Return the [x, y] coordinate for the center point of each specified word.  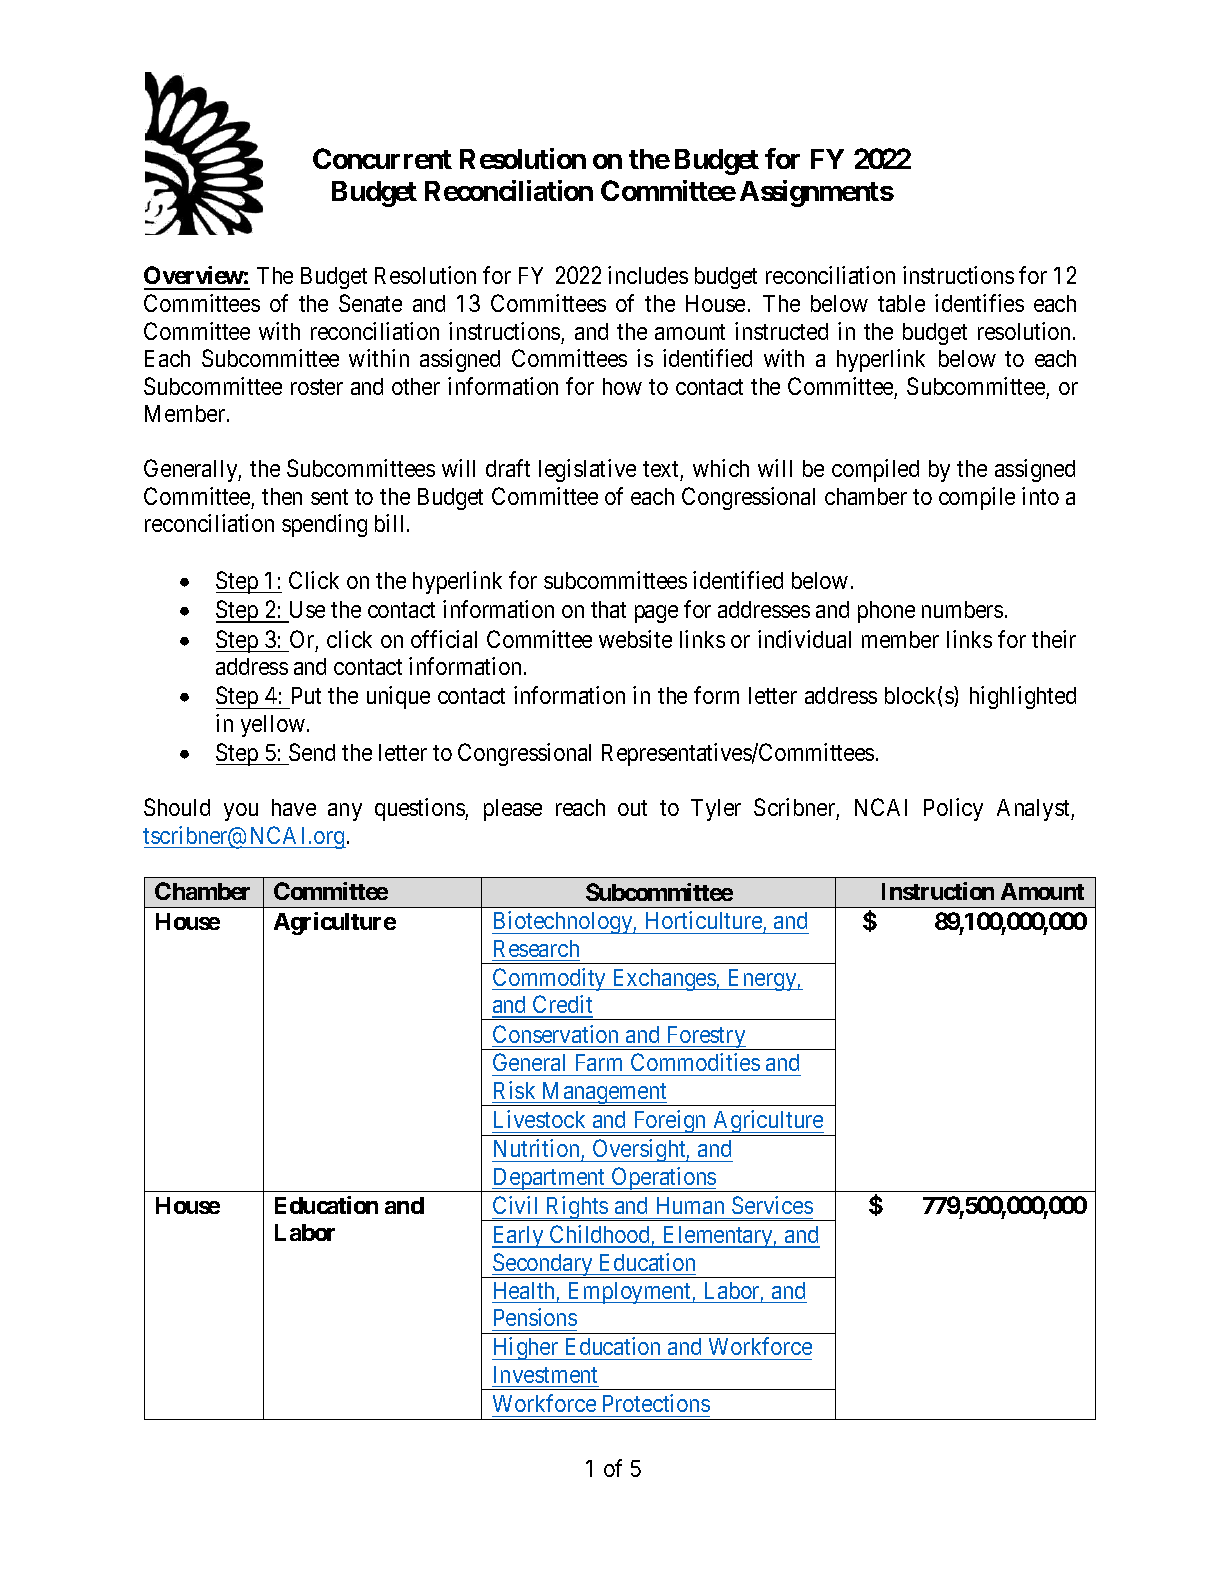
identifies [979, 303]
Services [772, 1205]
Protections [656, 1403]
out [632, 808]
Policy [953, 809]
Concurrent [382, 158]
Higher [526, 1348]
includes [648, 275]
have [294, 807]
